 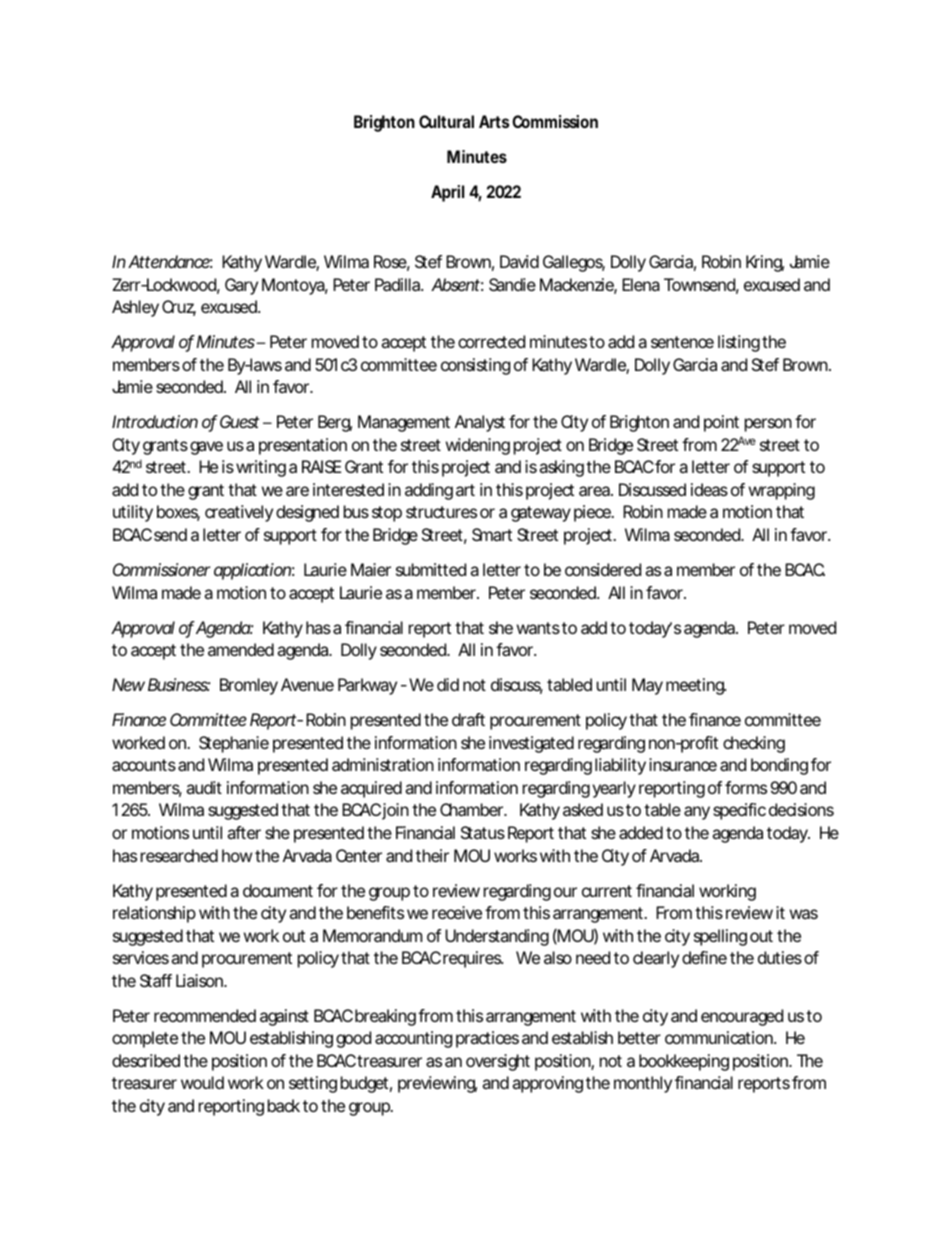 I want to click on Gary, so click(x=241, y=286).
